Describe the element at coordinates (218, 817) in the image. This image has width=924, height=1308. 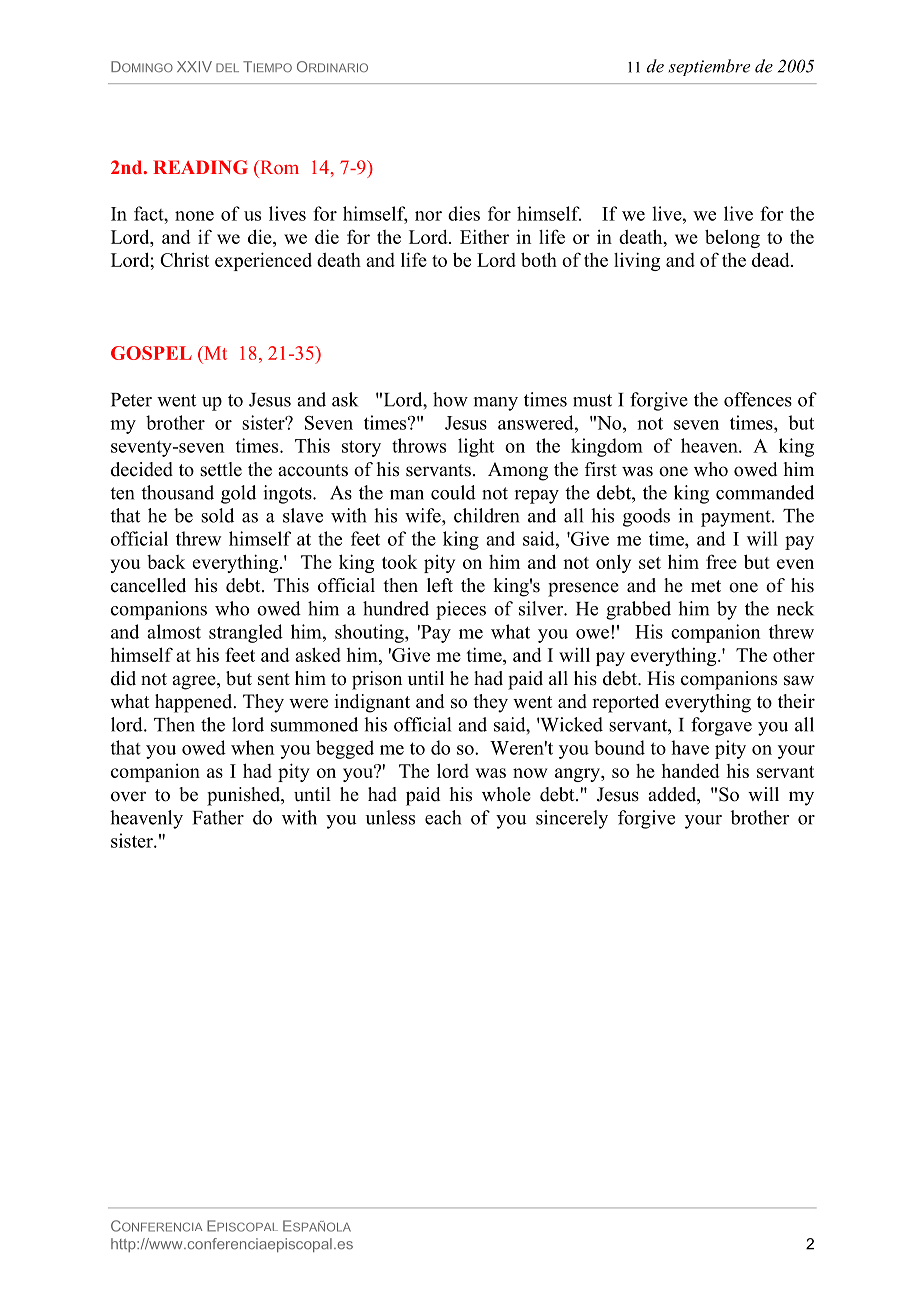
I see `Father` at that location.
